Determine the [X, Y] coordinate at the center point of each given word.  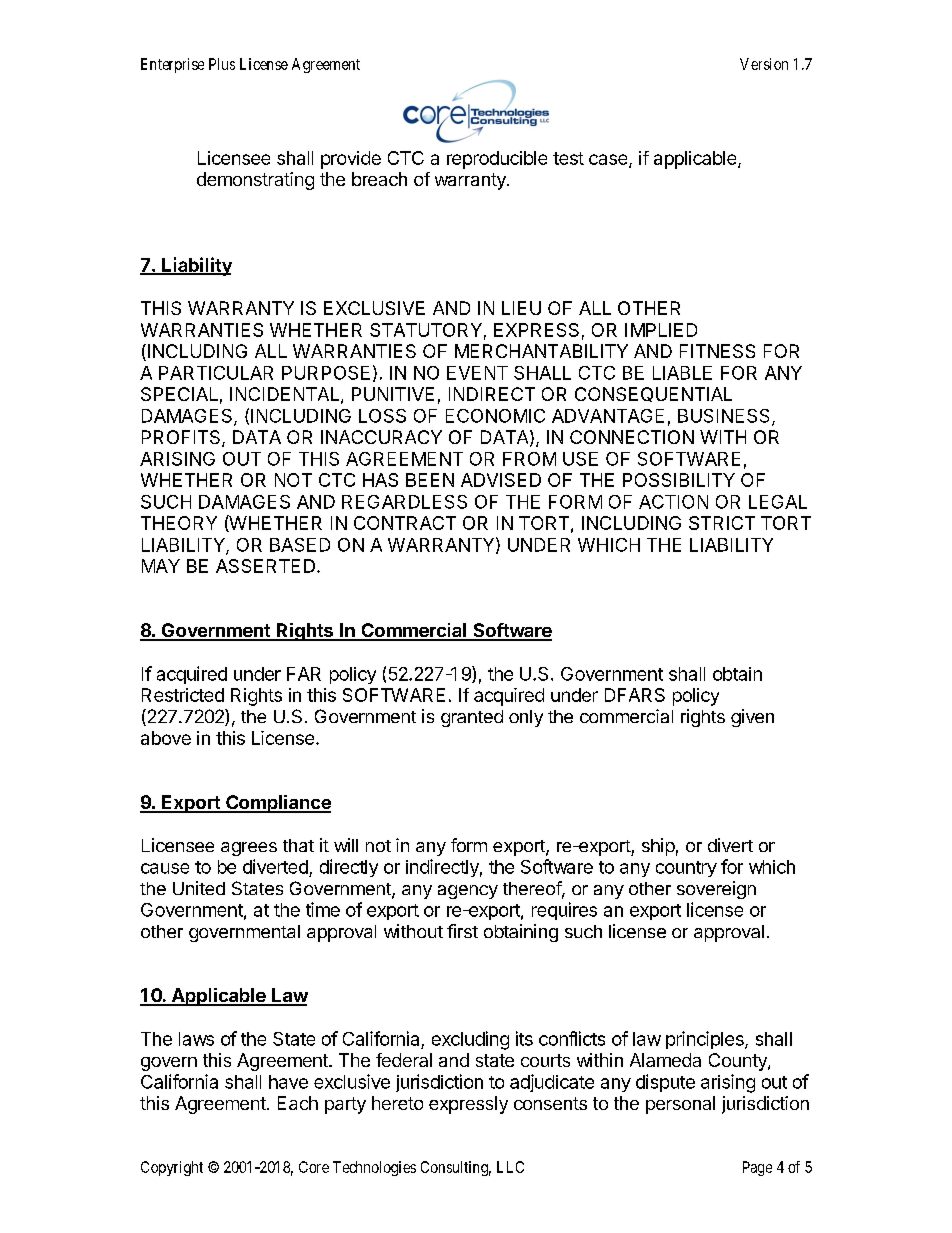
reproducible [497, 160]
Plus [222, 64]
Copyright [172, 1168]
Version [764, 64]
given [752, 718]
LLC [510, 1167]
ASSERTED [265, 566]
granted [472, 718]
